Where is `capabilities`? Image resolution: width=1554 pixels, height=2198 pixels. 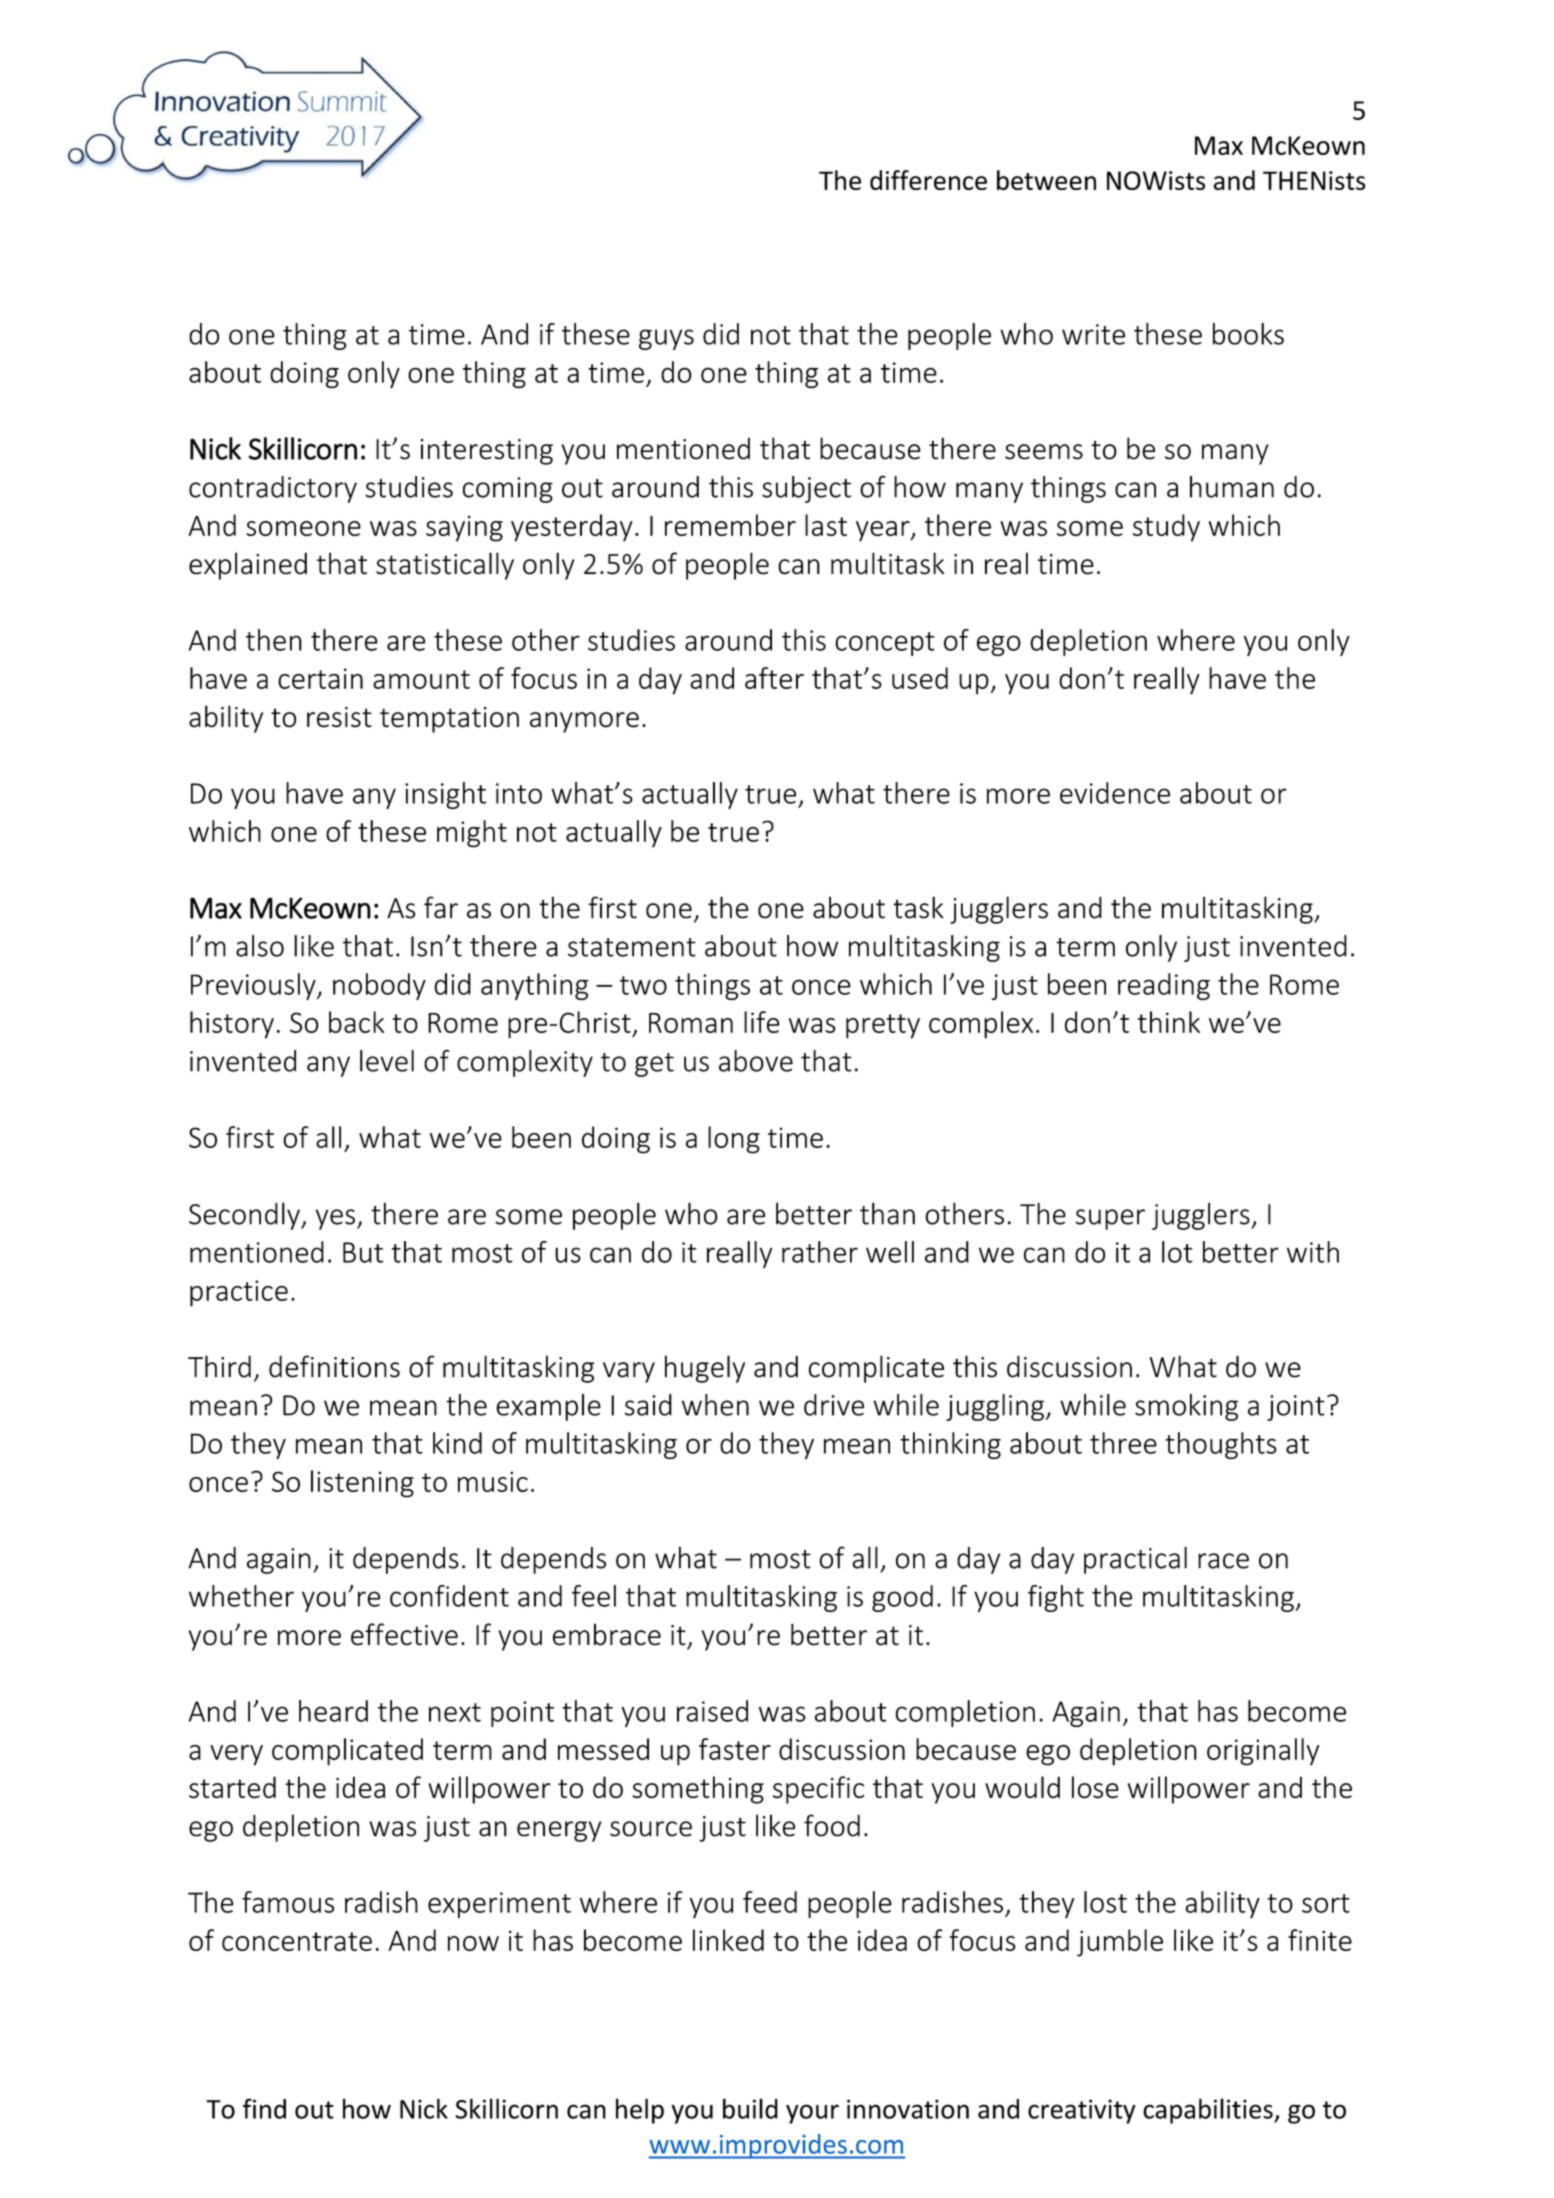
capabilities is located at coordinates (1209, 2111).
